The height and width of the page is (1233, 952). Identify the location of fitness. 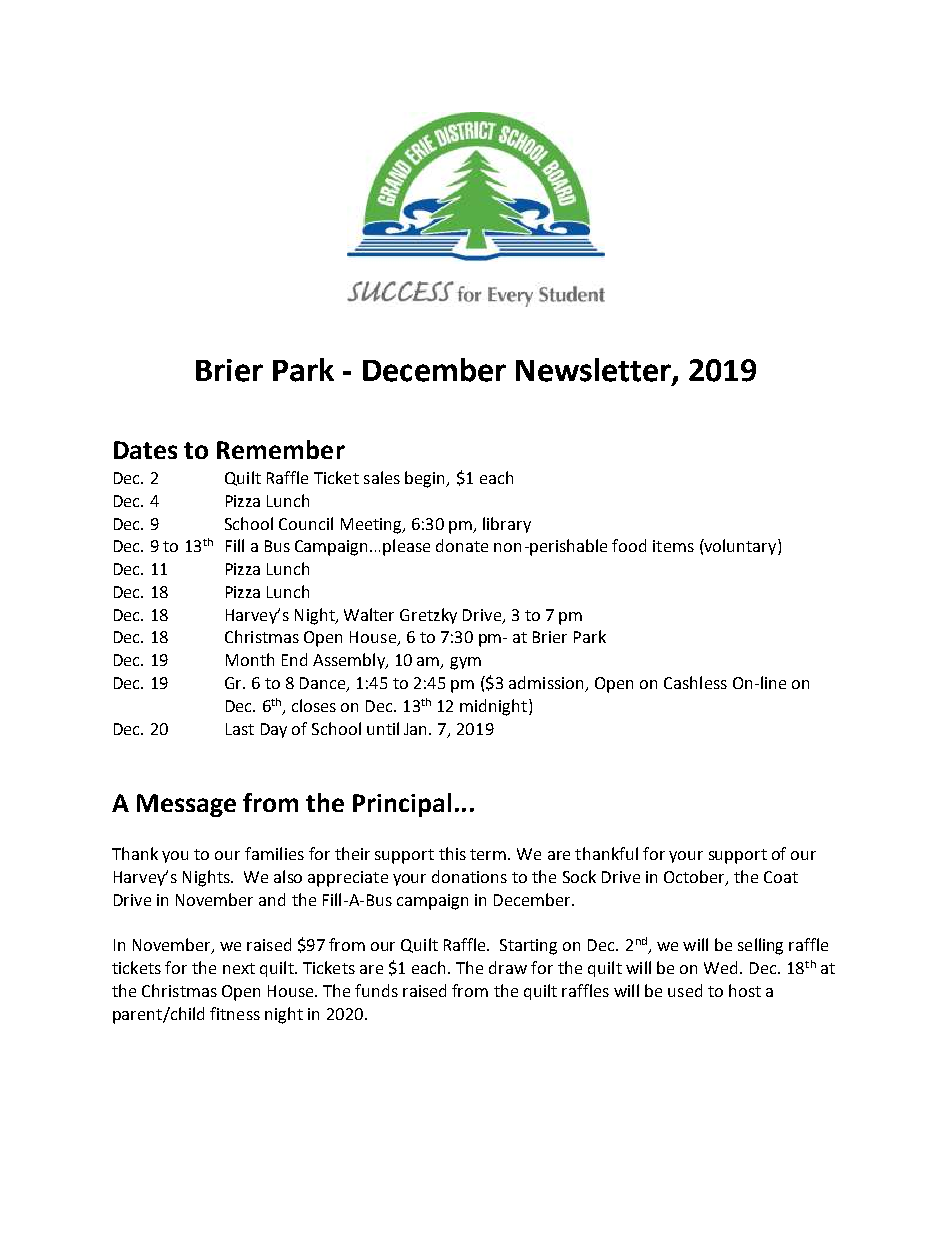
(235, 1013).
